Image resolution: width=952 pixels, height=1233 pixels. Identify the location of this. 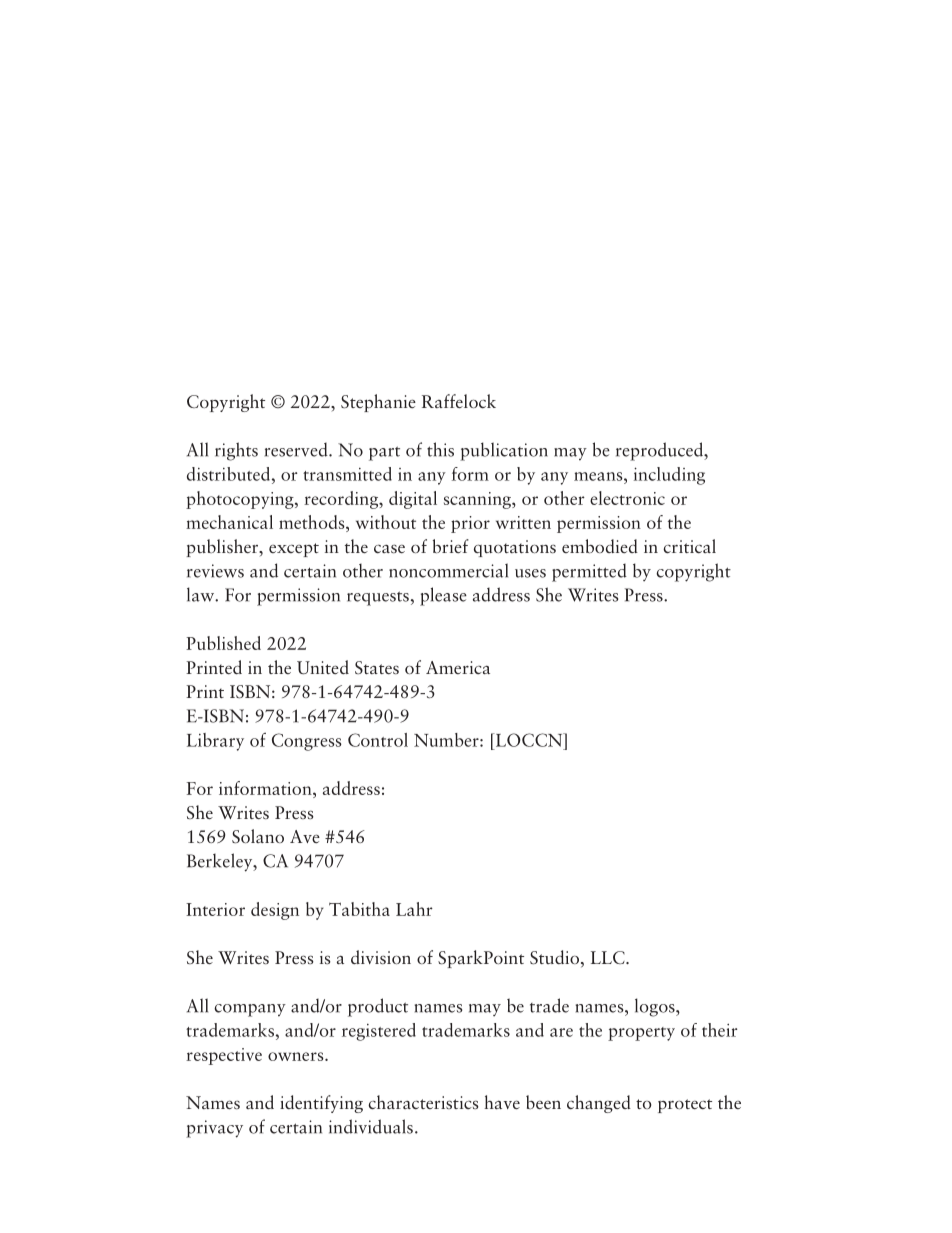
(440, 449).
